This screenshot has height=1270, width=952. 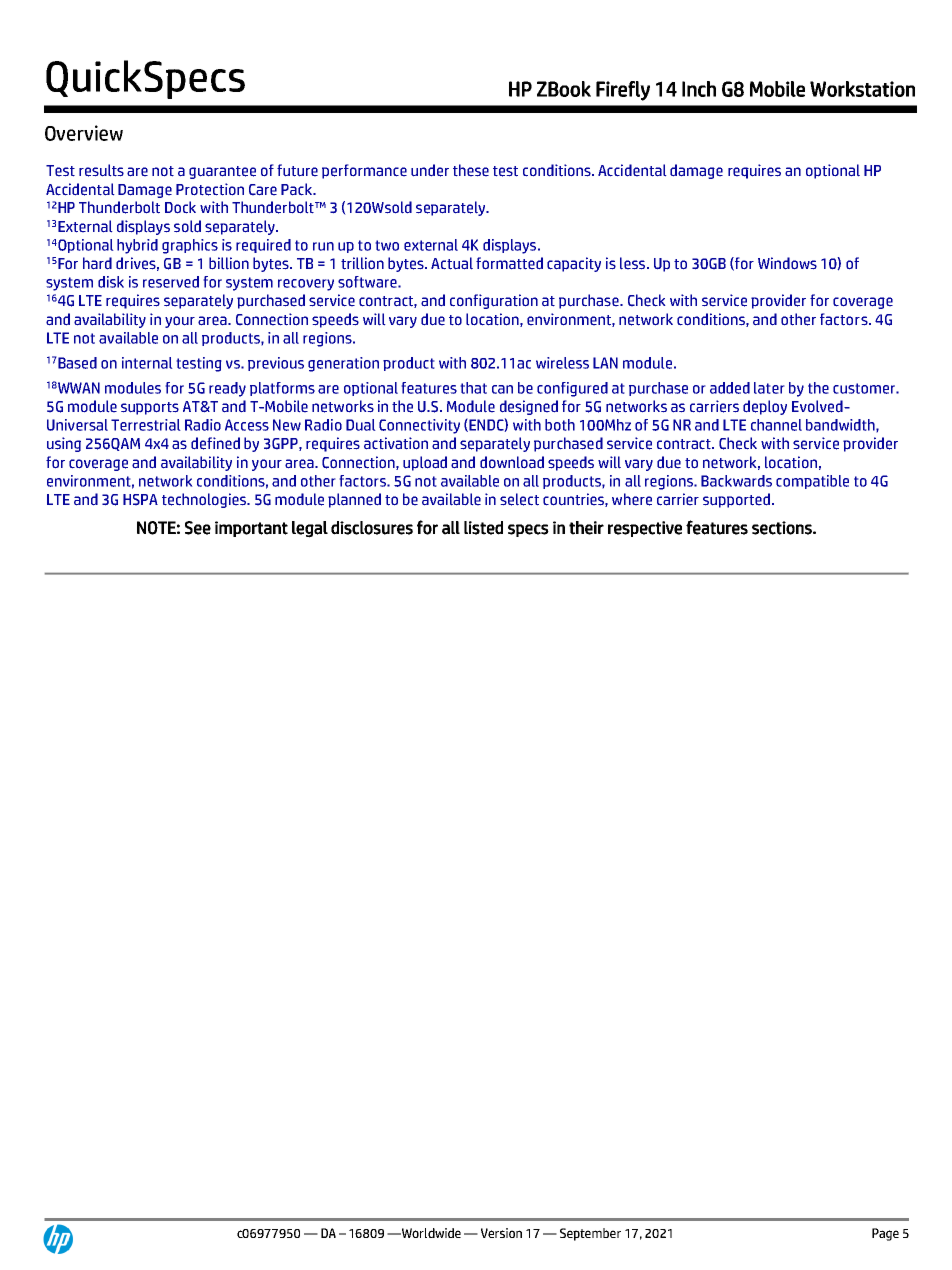 What do you see at coordinates (430, 1233) in the screenshot?
I see `Worldwide` at bounding box center [430, 1233].
